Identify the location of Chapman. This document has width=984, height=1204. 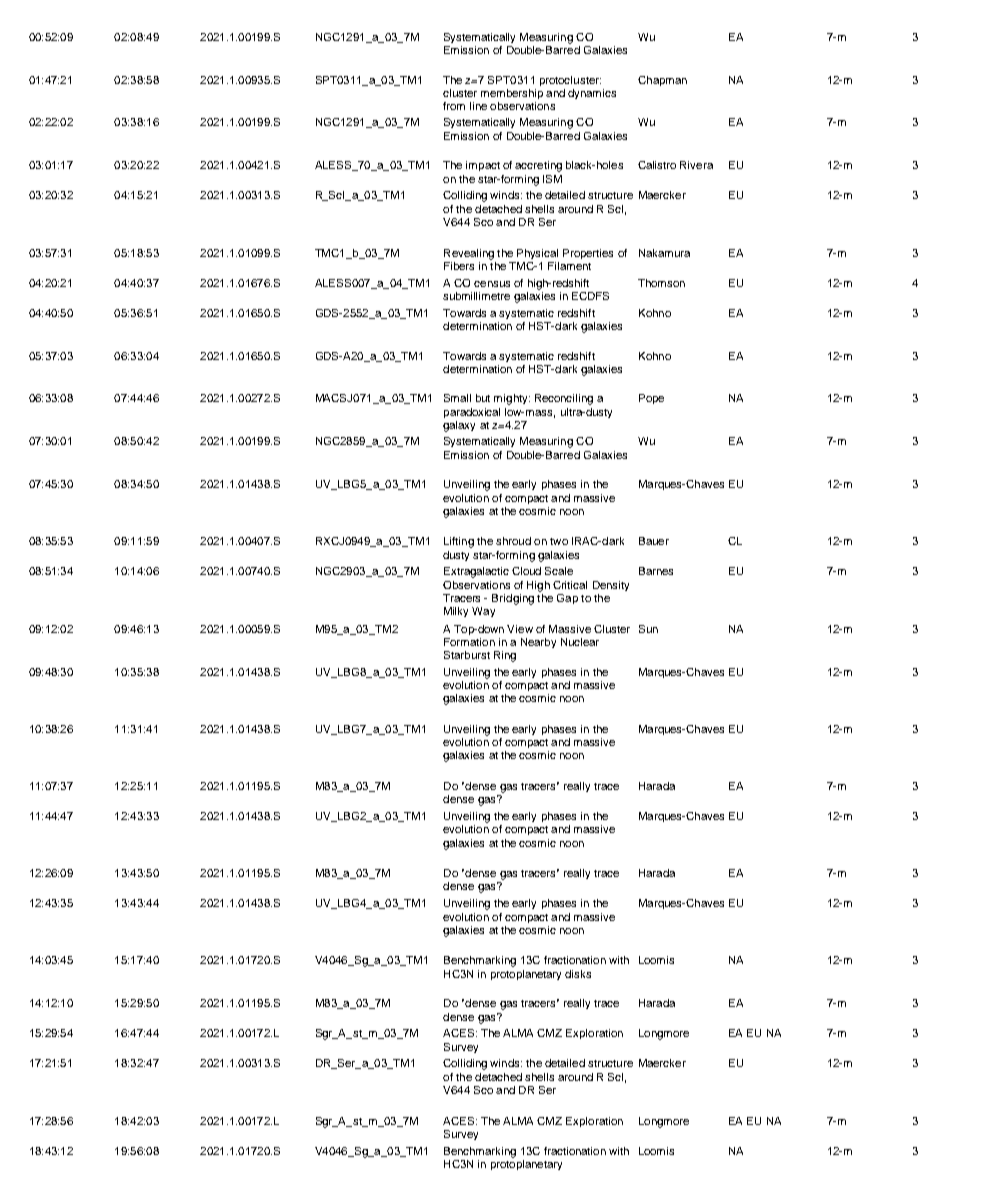
(662, 81).
